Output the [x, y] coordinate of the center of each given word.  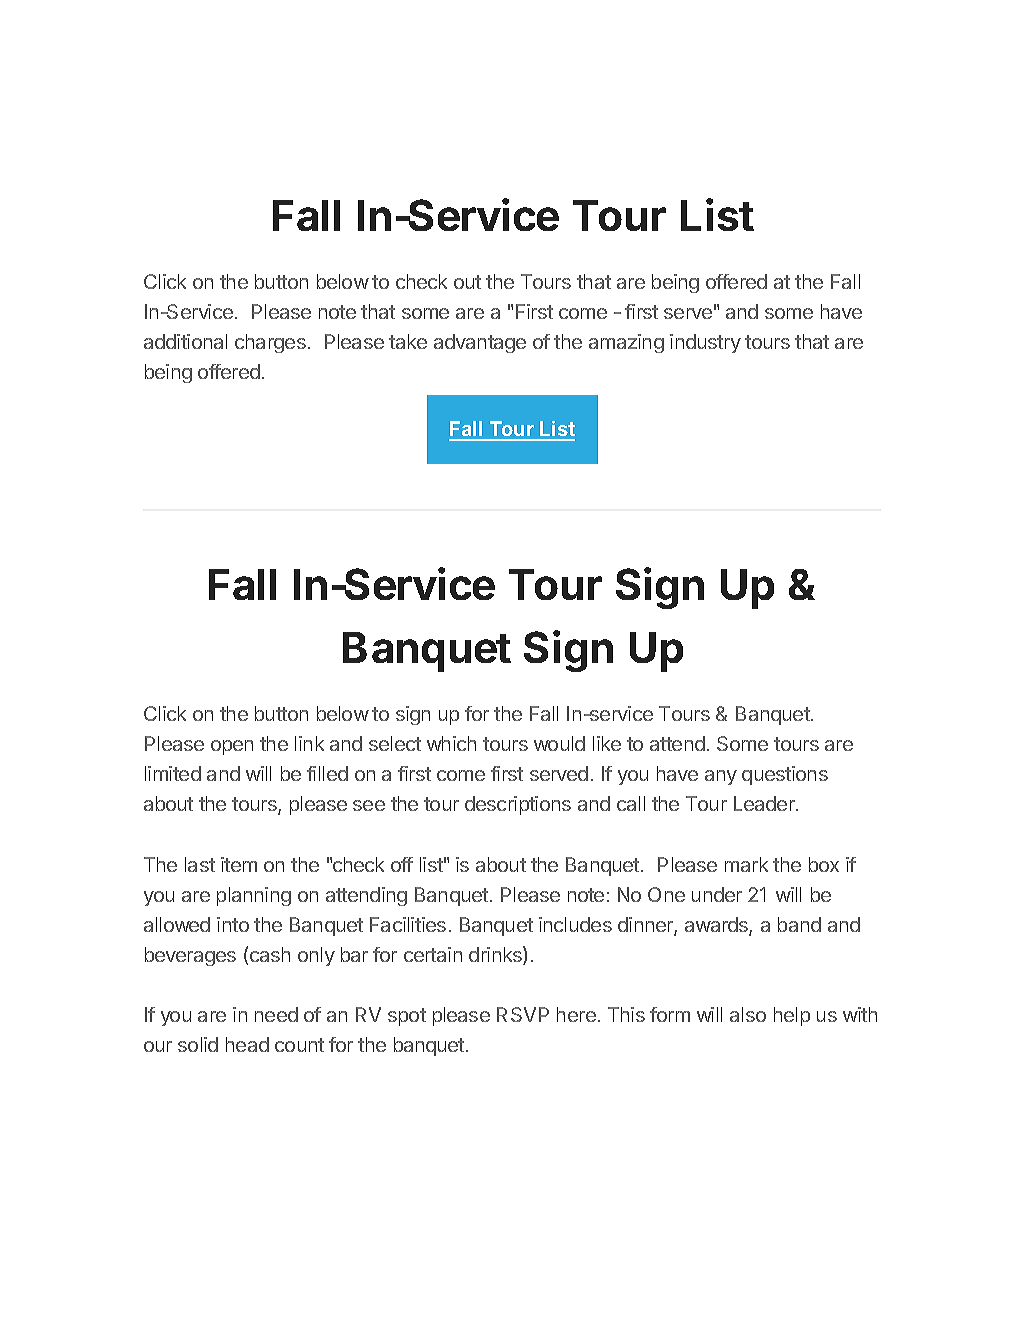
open [232, 747]
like [607, 743]
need [276, 1014]
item [239, 864]
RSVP [523, 1014]
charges [270, 343]
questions [785, 775]
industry [705, 343]
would [559, 743]
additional [185, 341]
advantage [480, 343]
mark [746, 864]
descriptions [518, 805]
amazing [626, 343]
